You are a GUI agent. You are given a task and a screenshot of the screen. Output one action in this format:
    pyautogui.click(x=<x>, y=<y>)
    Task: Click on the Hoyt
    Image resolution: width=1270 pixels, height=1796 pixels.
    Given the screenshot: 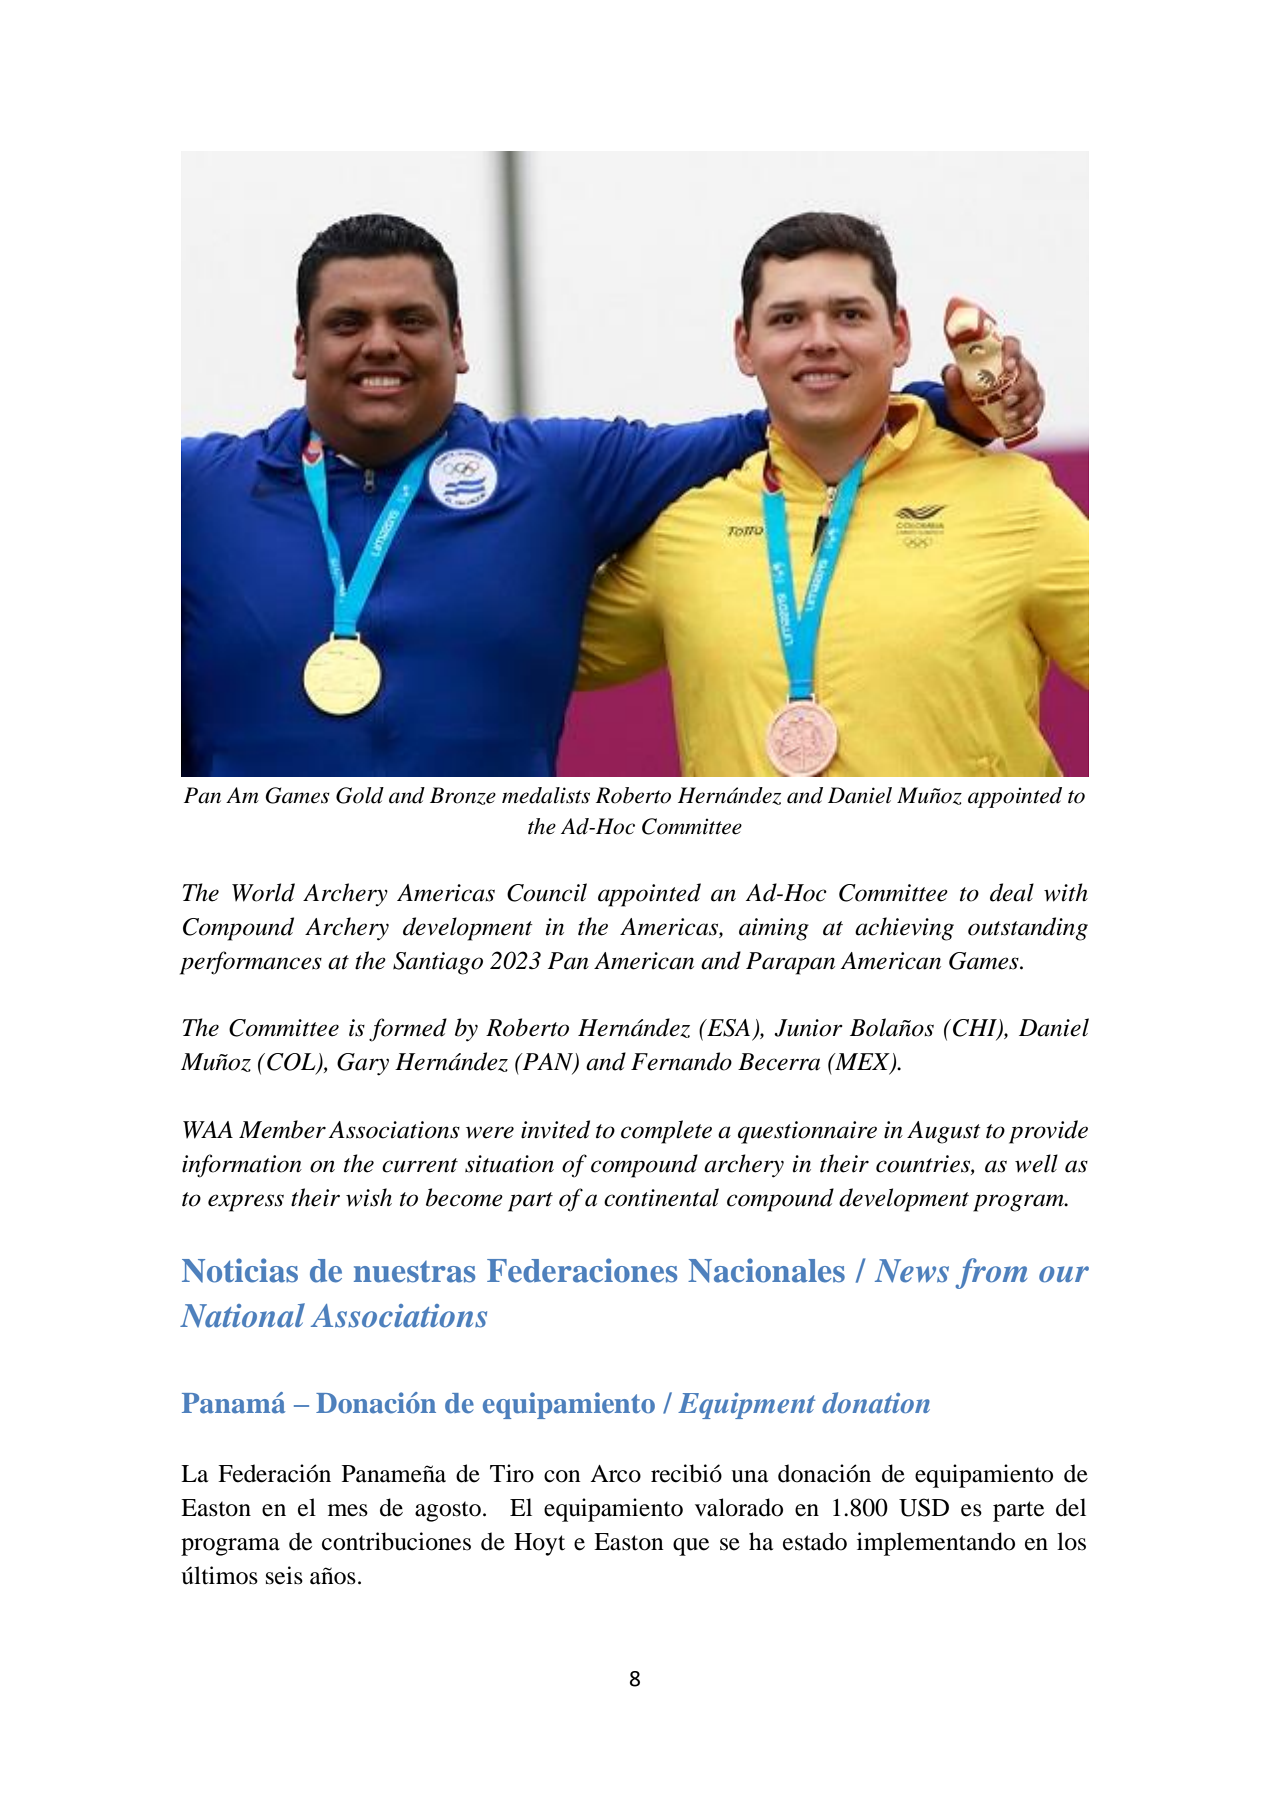 What is the action you would take?
    pyautogui.click(x=539, y=1544)
